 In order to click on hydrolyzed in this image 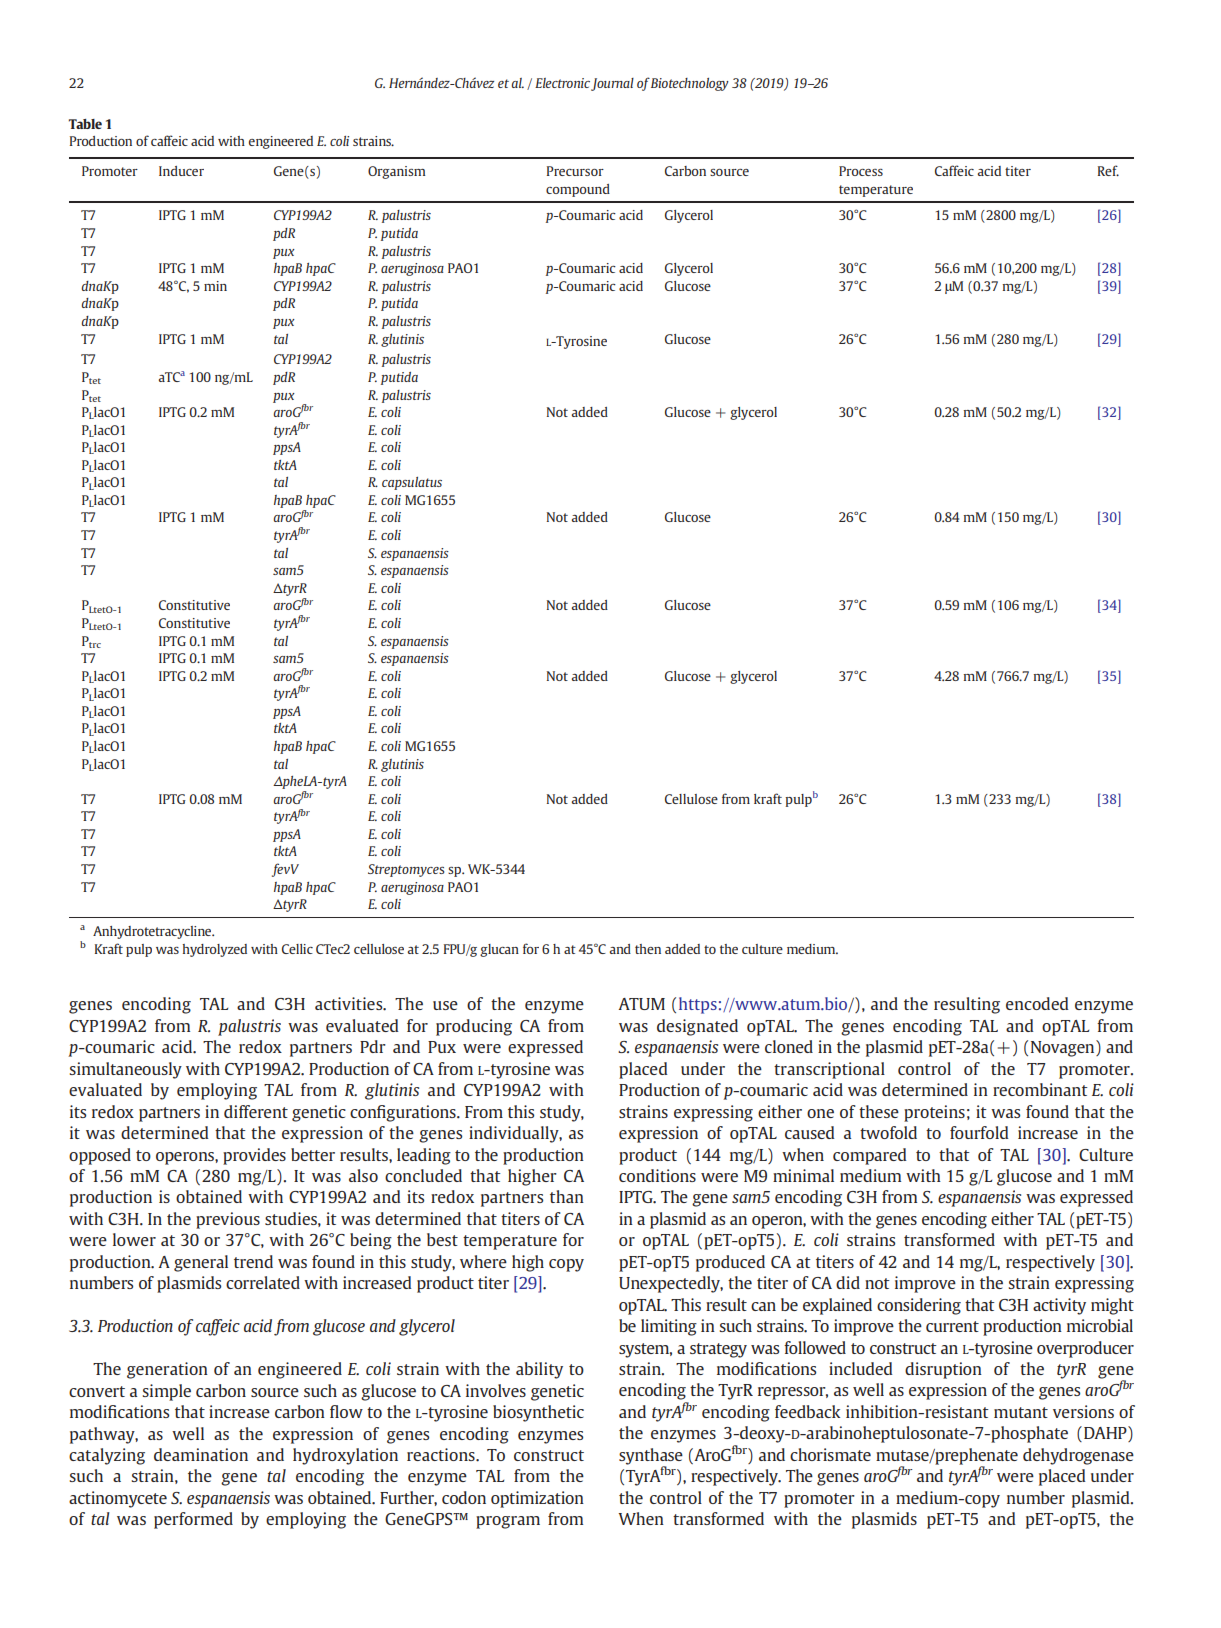, I will do `click(215, 950)`.
